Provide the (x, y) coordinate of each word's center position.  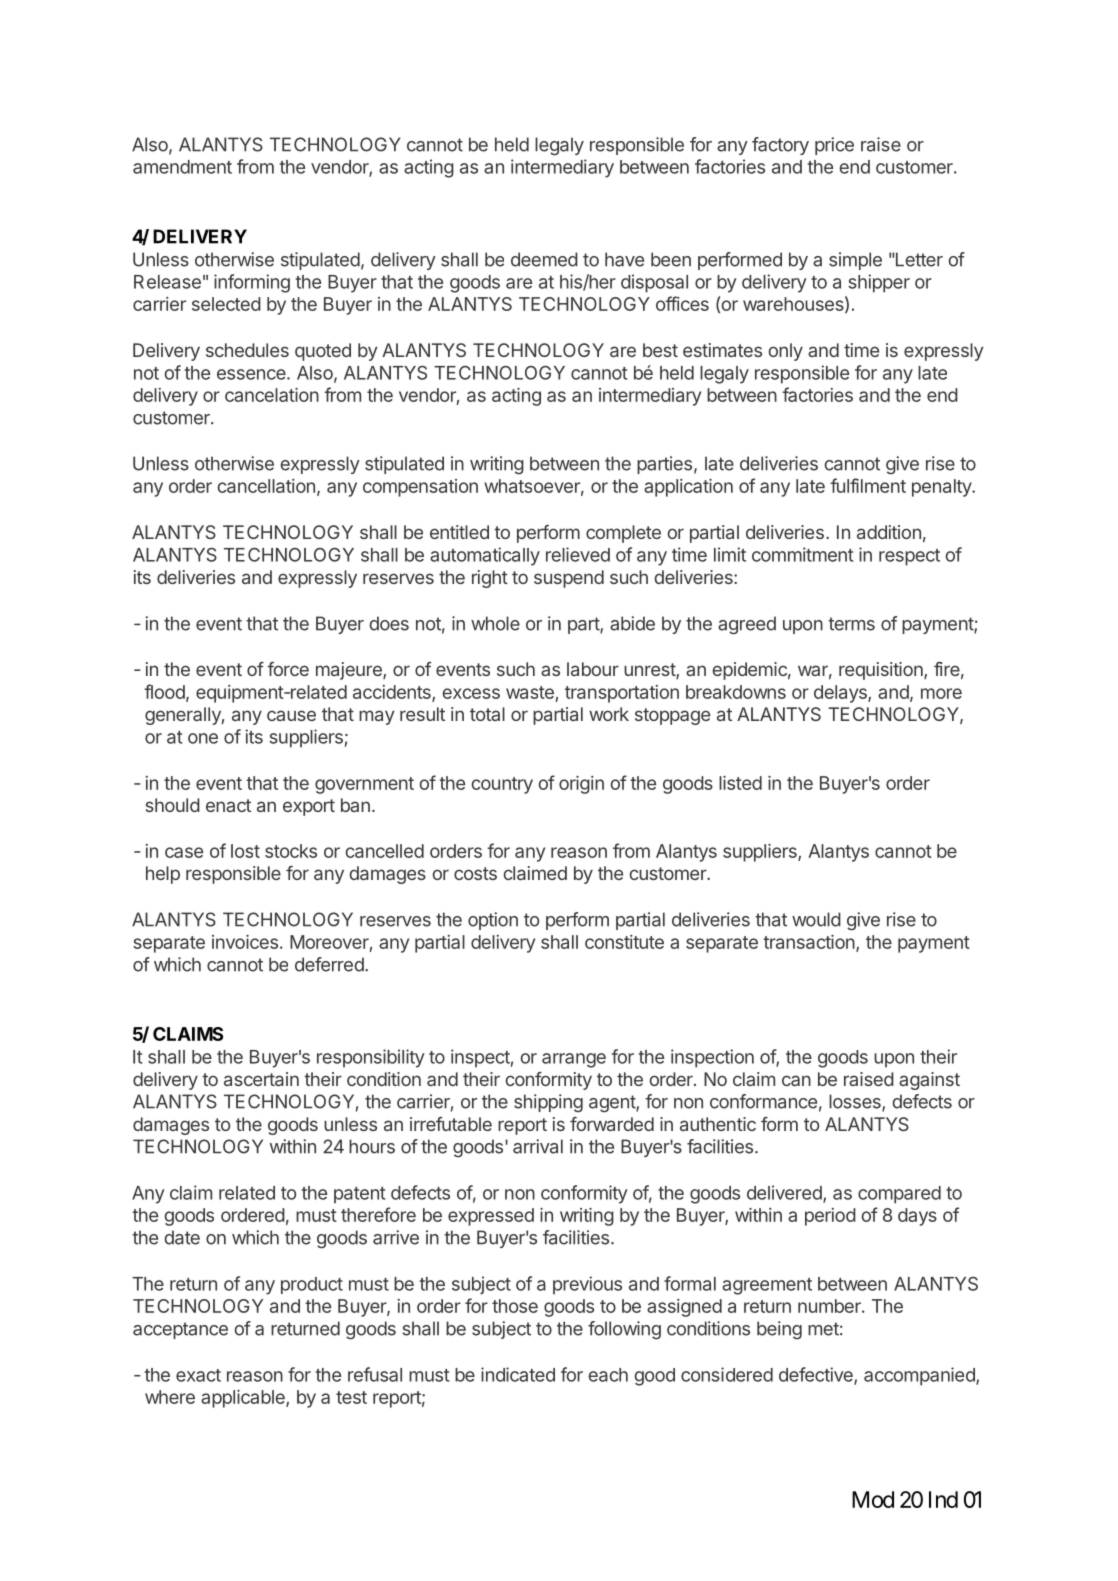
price (834, 146)
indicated (518, 1374)
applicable (244, 1399)
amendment (182, 167)
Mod (873, 1499)
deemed (544, 259)
